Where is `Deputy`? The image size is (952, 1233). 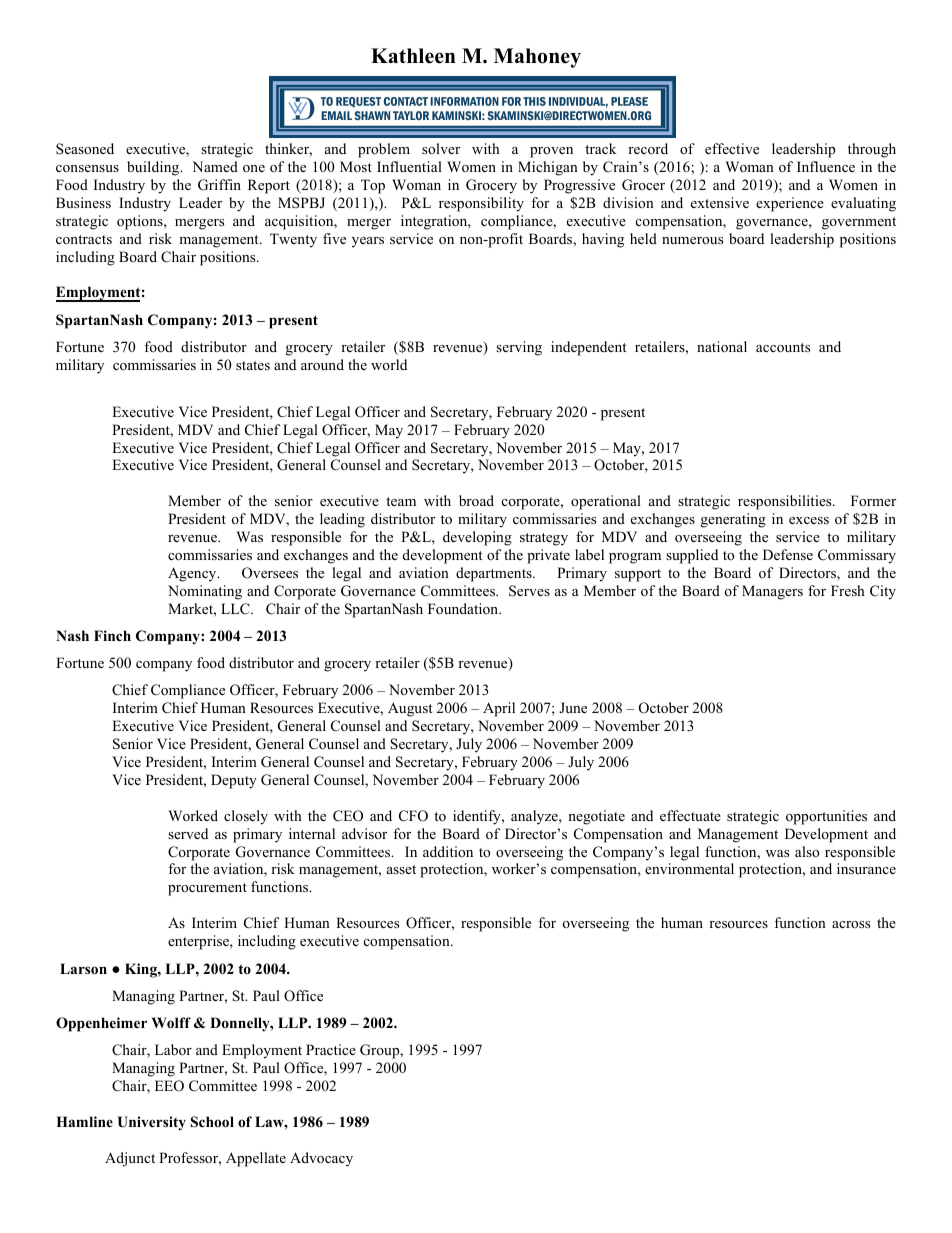 Deputy is located at coordinates (234, 781).
